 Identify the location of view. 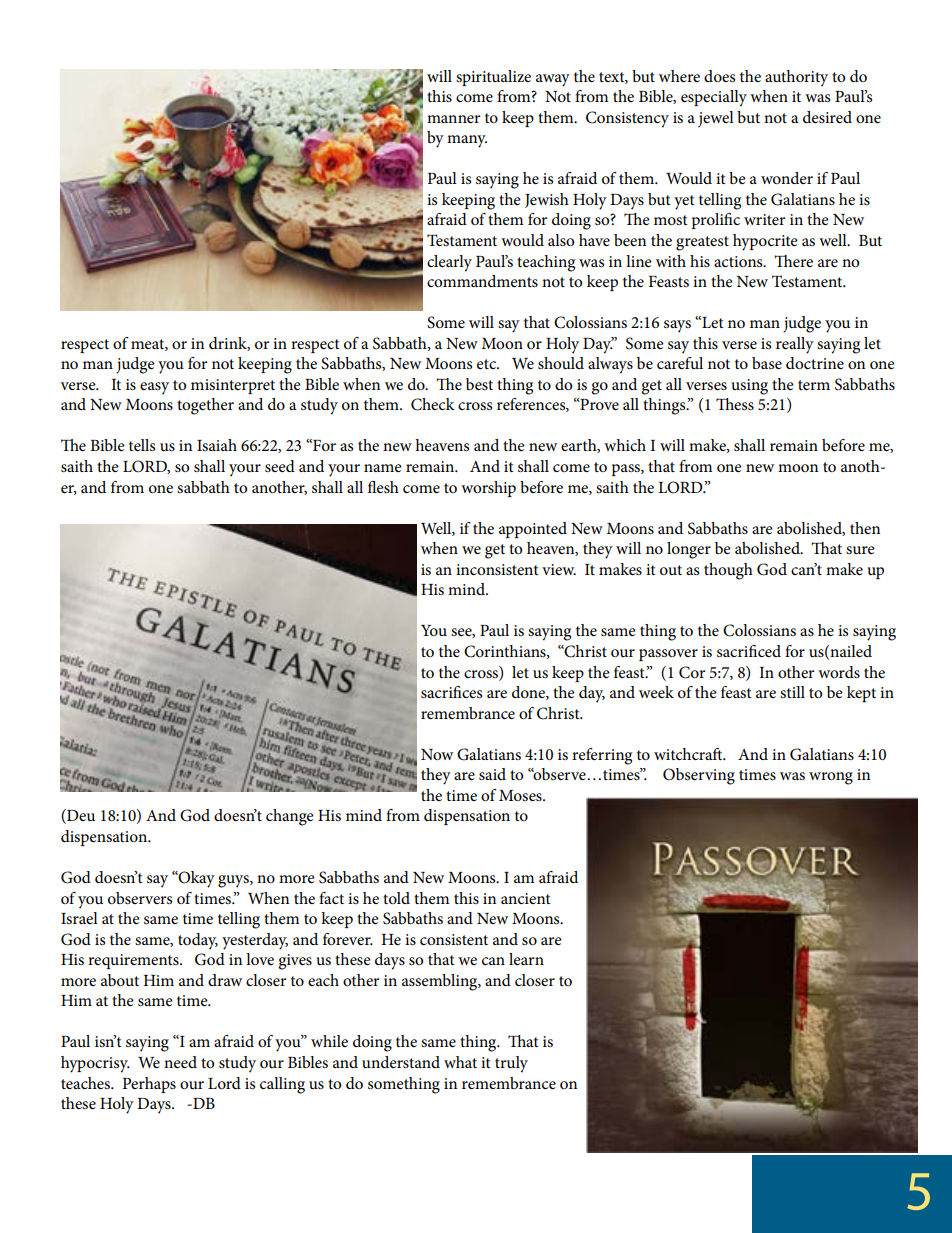
(559, 569).
